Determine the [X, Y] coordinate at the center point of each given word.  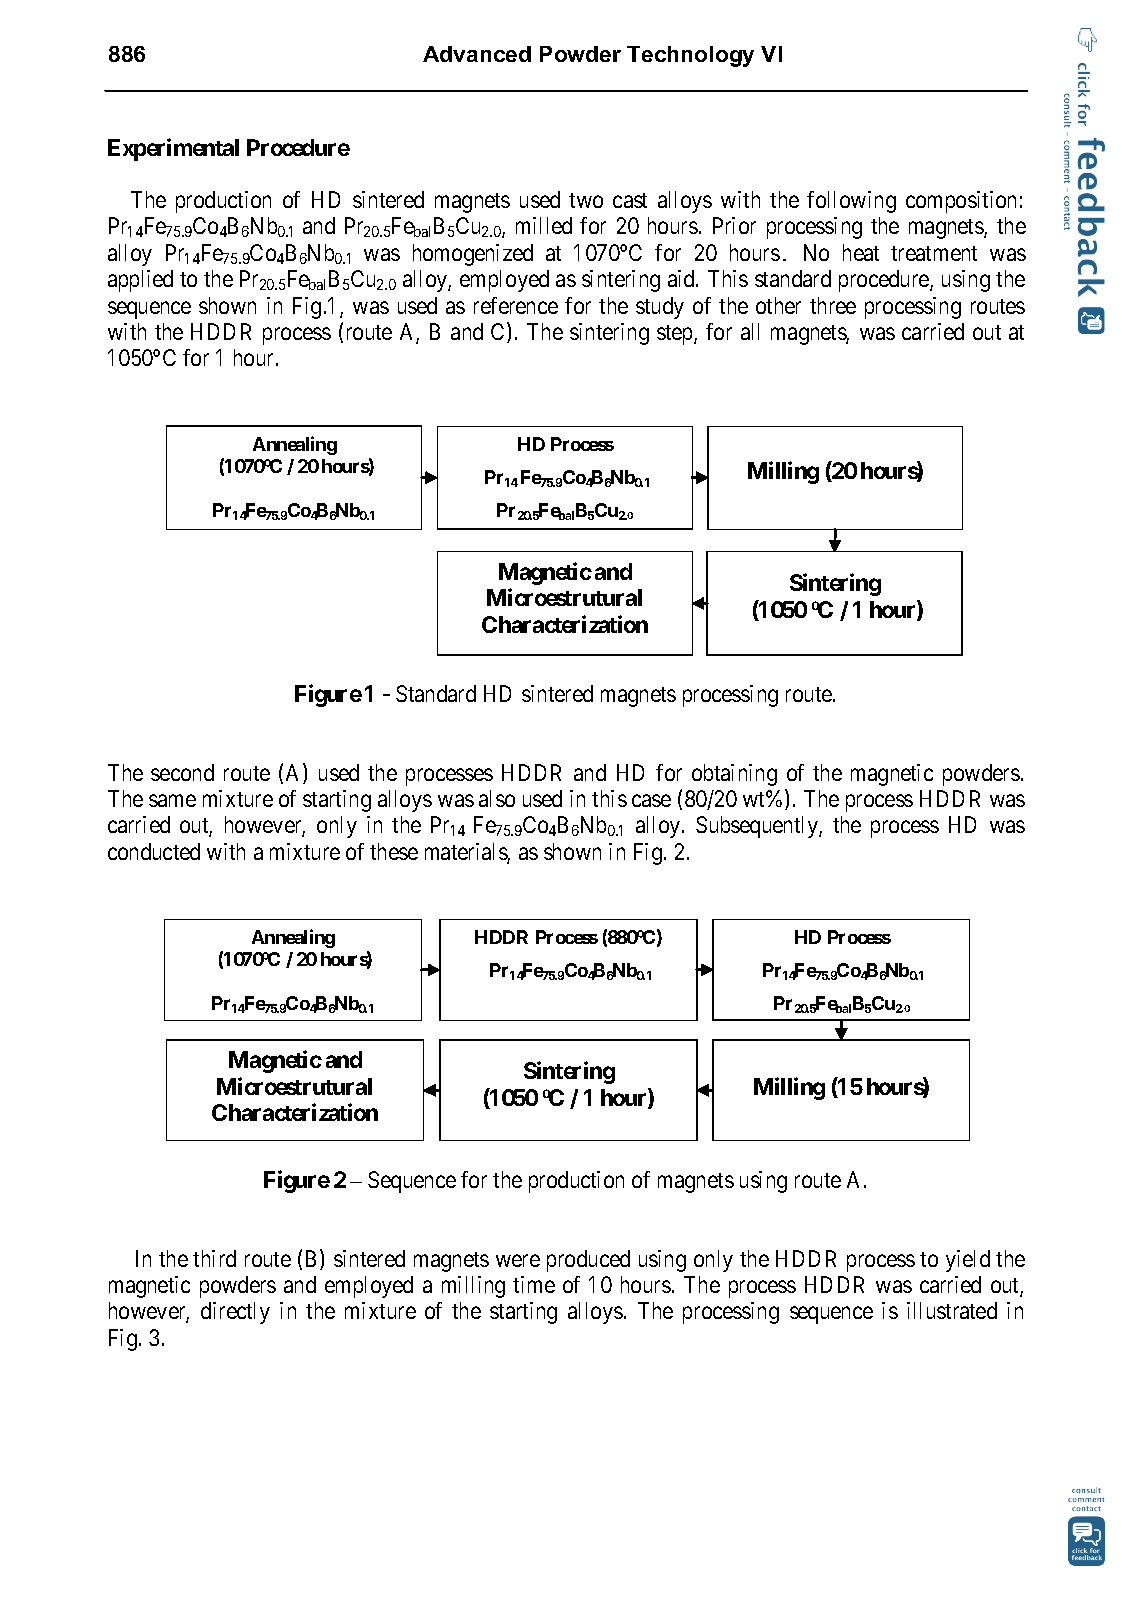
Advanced [477, 54]
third [214, 1258]
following [851, 202]
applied [140, 281]
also [497, 798]
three [833, 305]
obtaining [734, 775]
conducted [154, 851]
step [676, 335]
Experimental [173, 149]
